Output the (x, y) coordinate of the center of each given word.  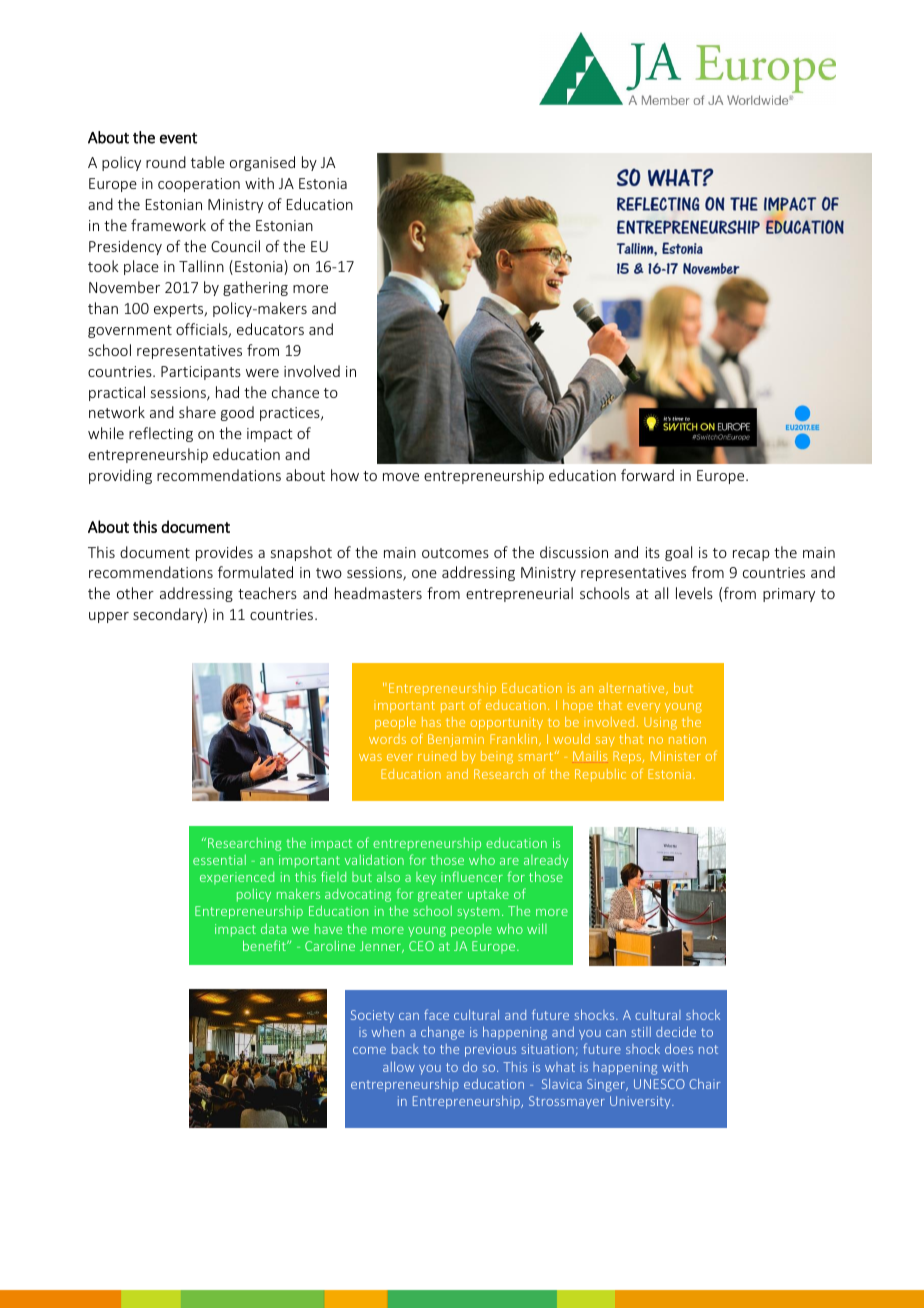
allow (399, 1067)
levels (694, 593)
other (135, 593)
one (424, 574)
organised (262, 163)
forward (647, 475)
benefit (265, 945)
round (166, 162)
